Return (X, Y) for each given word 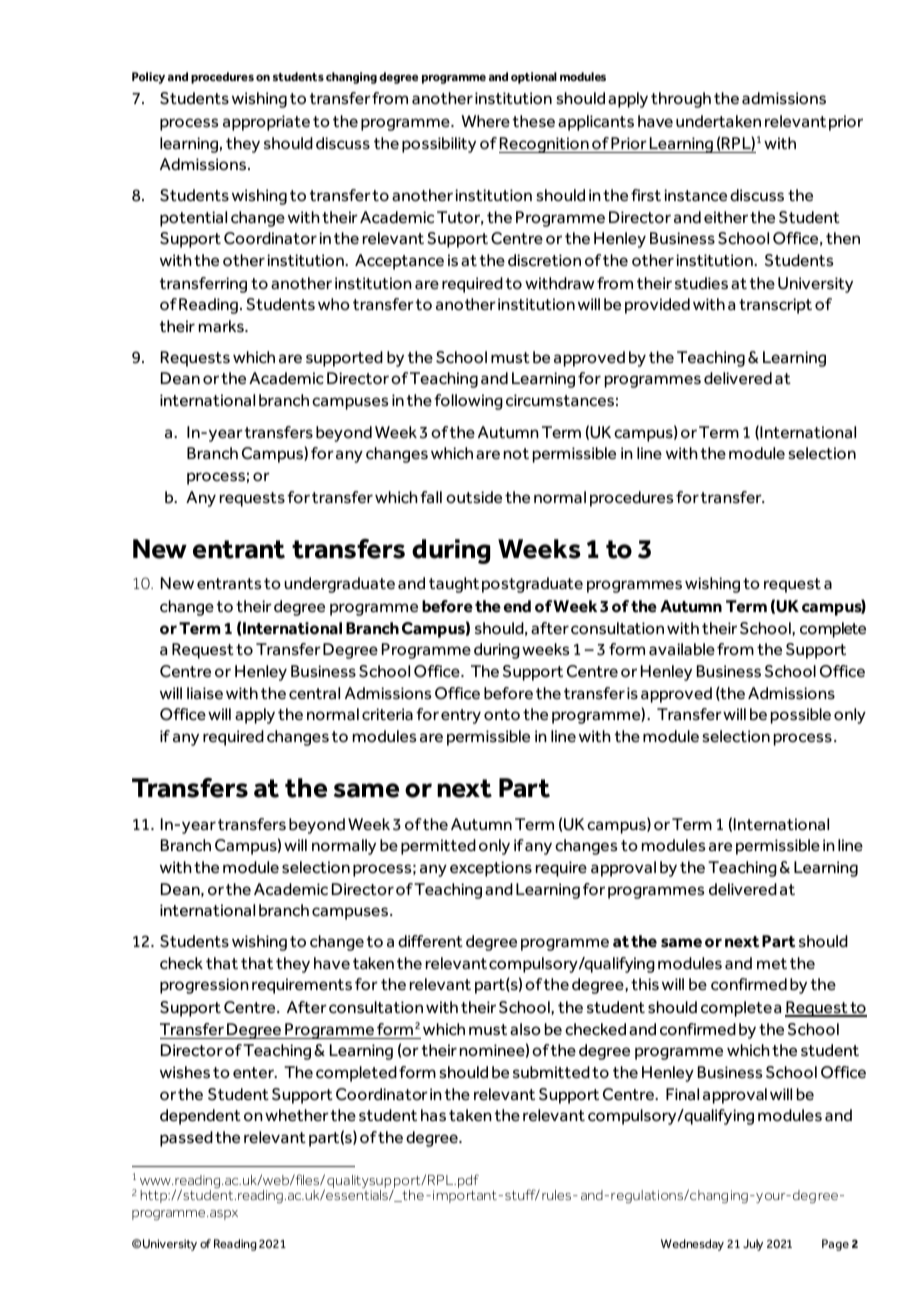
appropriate (266, 123)
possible (801, 716)
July (753, 1245)
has (433, 1115)
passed (186, 1139)
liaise (205, 693)
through (681, 100)
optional (534, 78)
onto (502, 715)
